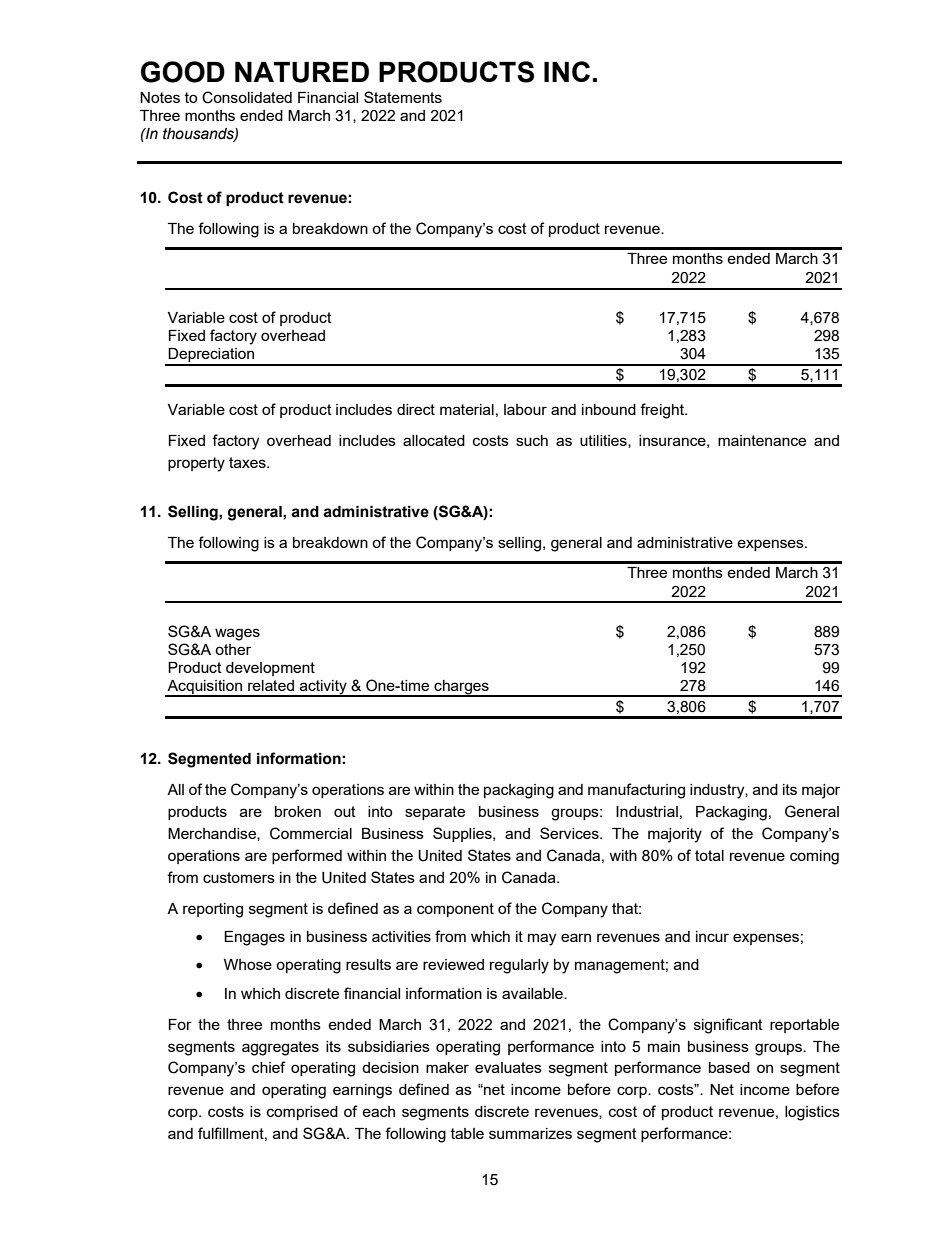 Image resolution: width=952 pixels, height=1233 pixels. I want to click on Statements, so click(403, 97).
